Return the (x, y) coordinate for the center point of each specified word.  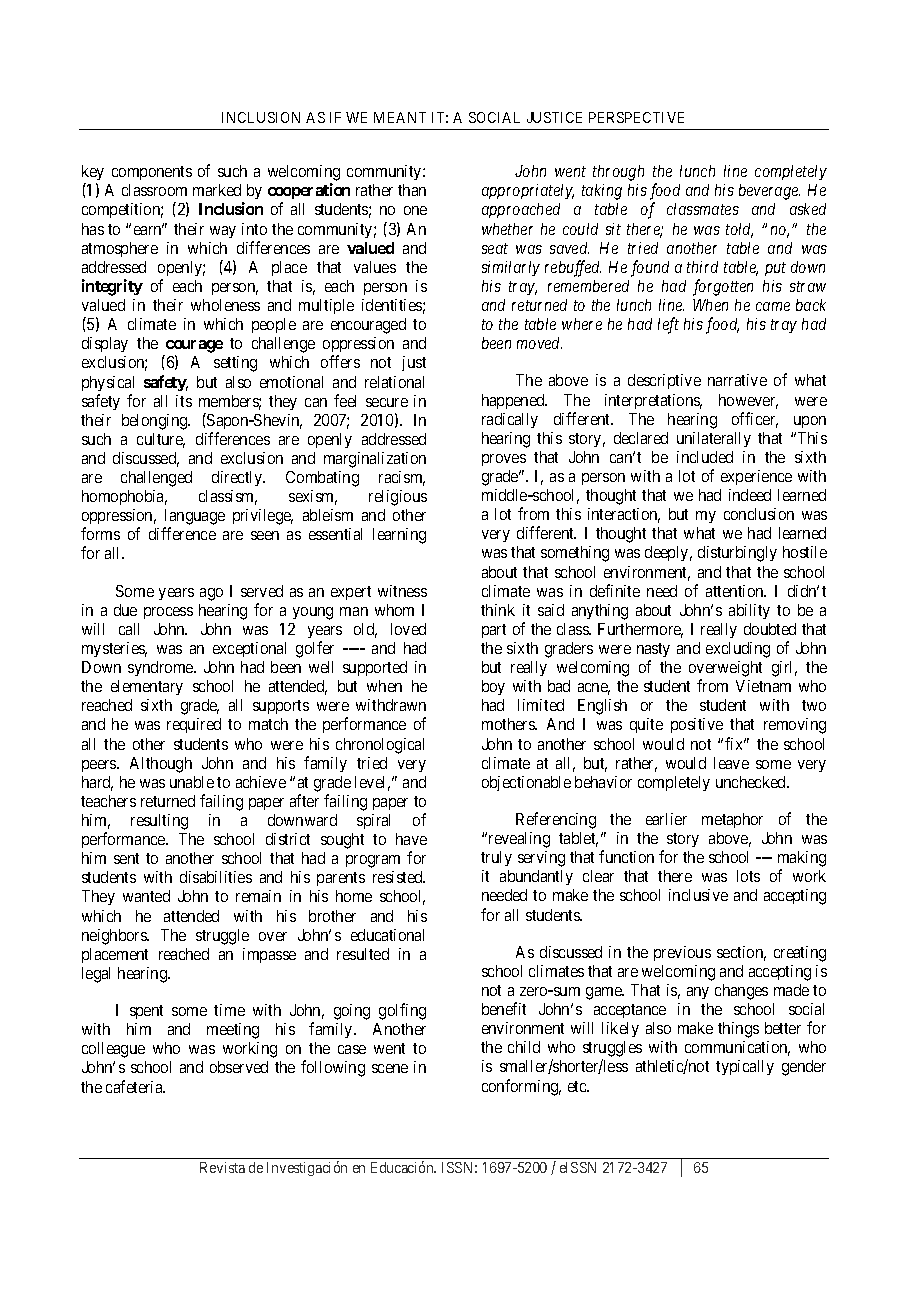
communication (737, 1048)
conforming (521, 1087)
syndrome (161, 668)
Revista (222, 1167)
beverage (769, 192)
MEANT (400, 117)
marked (217, 190)
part (494, 631)
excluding (738, 650)
